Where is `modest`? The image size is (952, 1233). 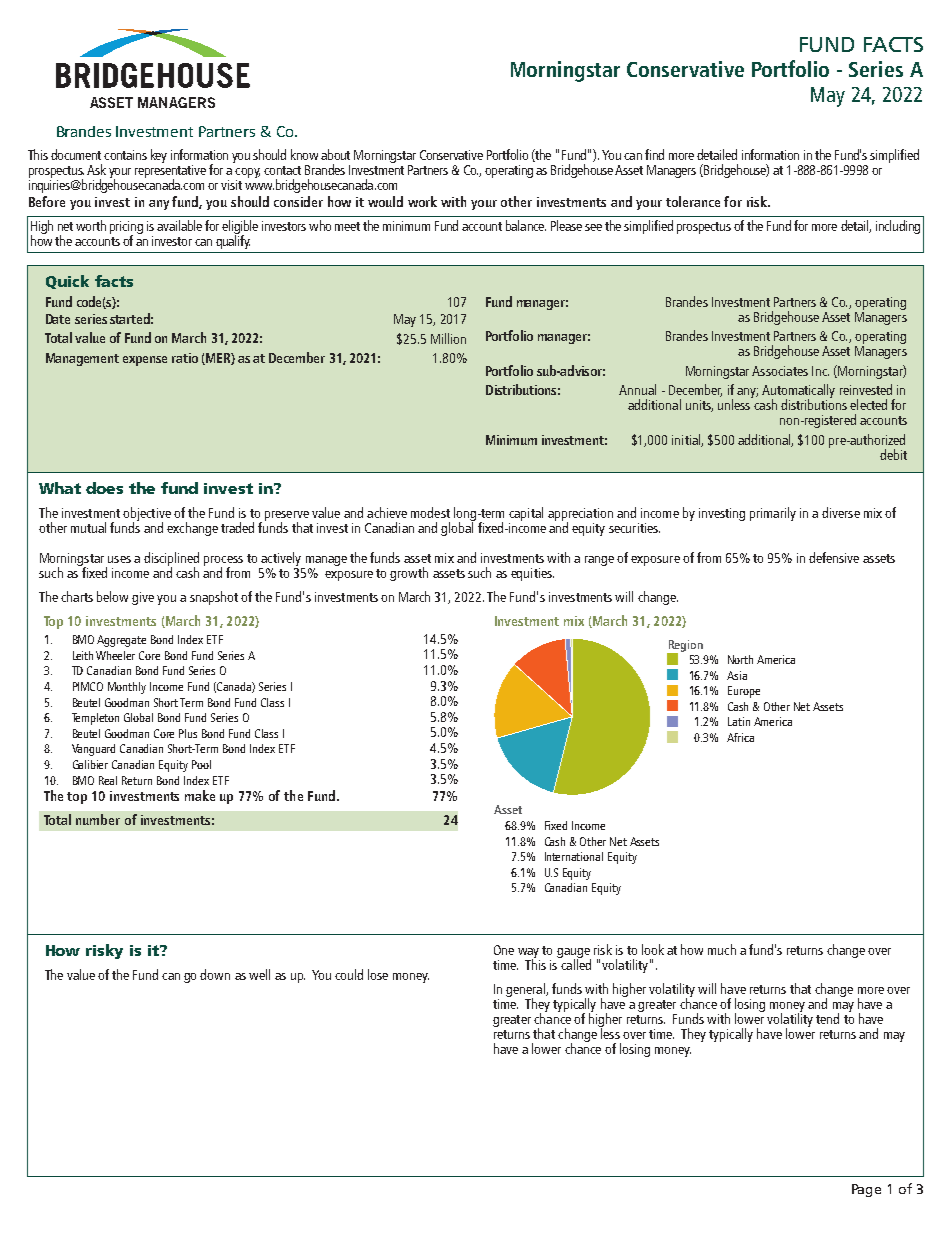 modest is located at coordinates (430, 512).
